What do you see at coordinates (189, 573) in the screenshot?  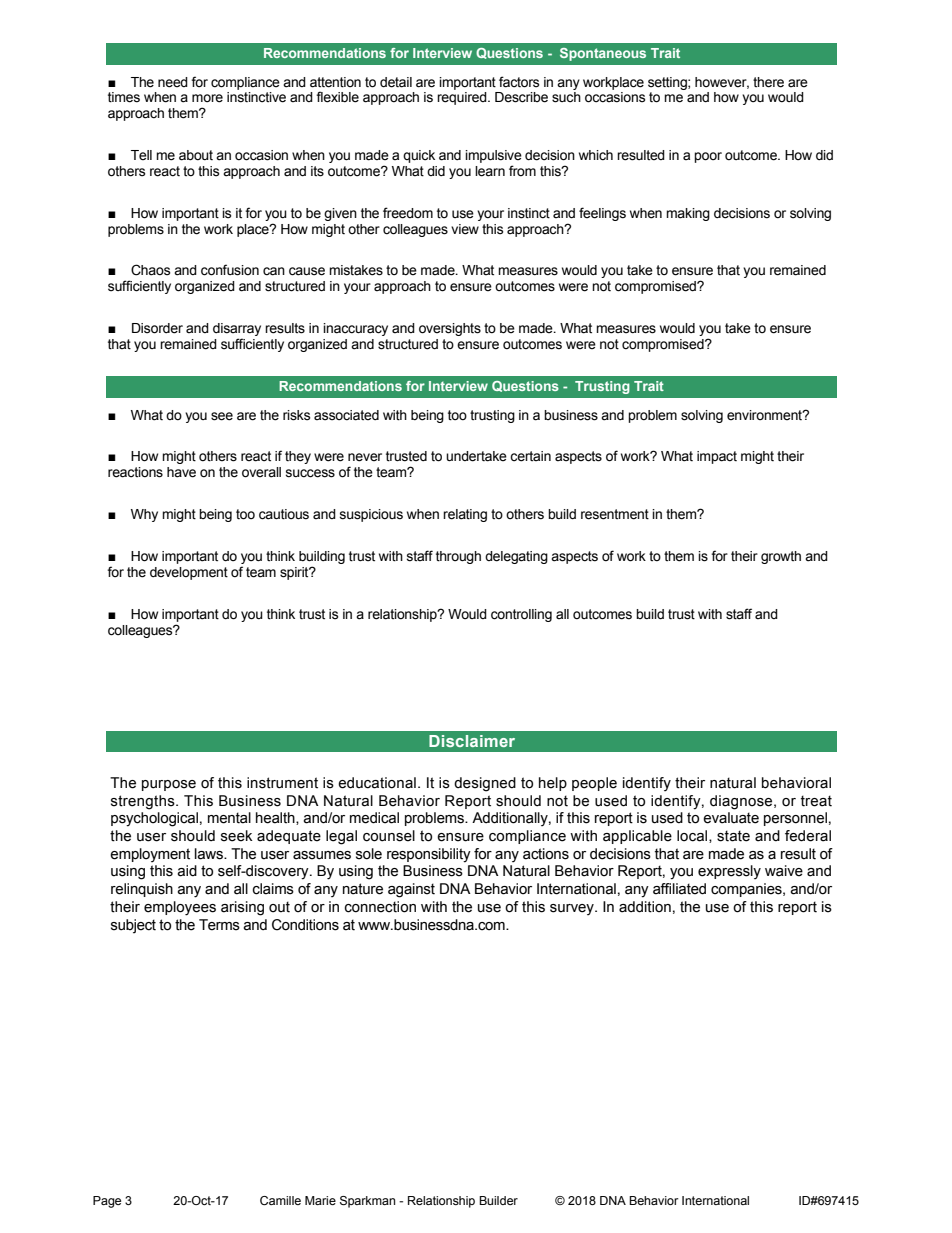 I see `development` at bounding box center [189, 573].
